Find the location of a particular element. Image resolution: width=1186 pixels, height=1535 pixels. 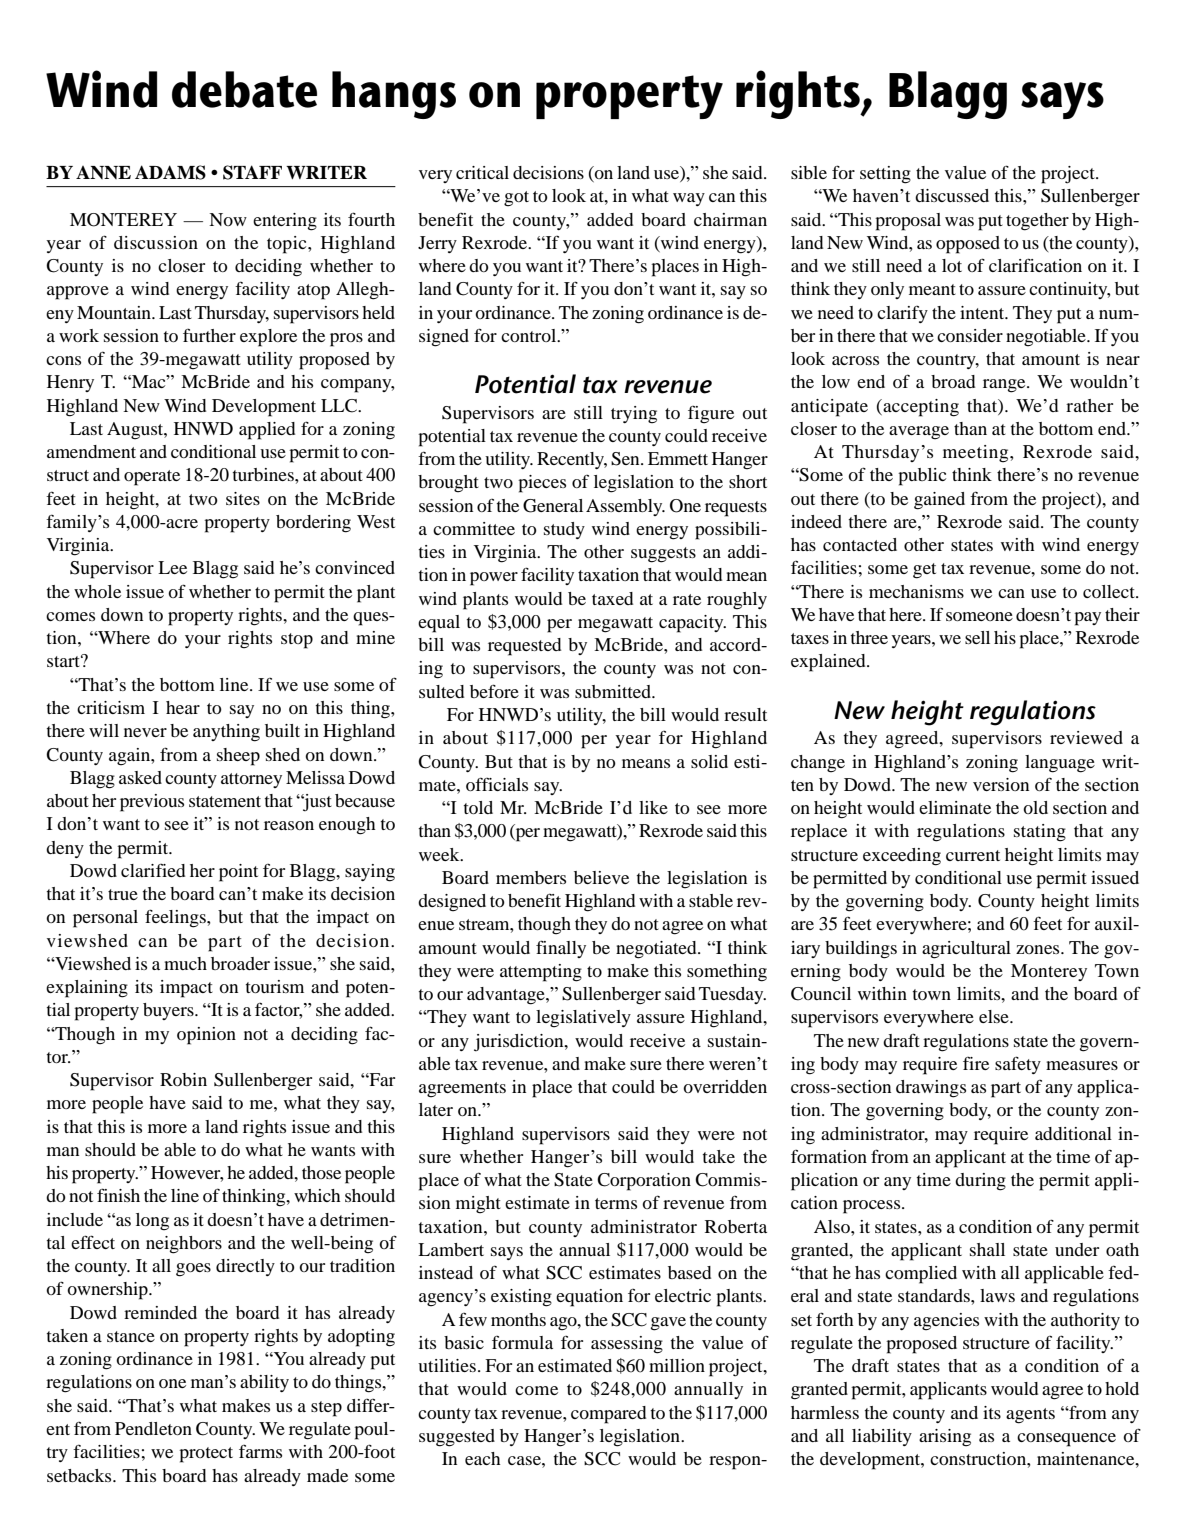

protect is located at coordinates (206, 1455).
